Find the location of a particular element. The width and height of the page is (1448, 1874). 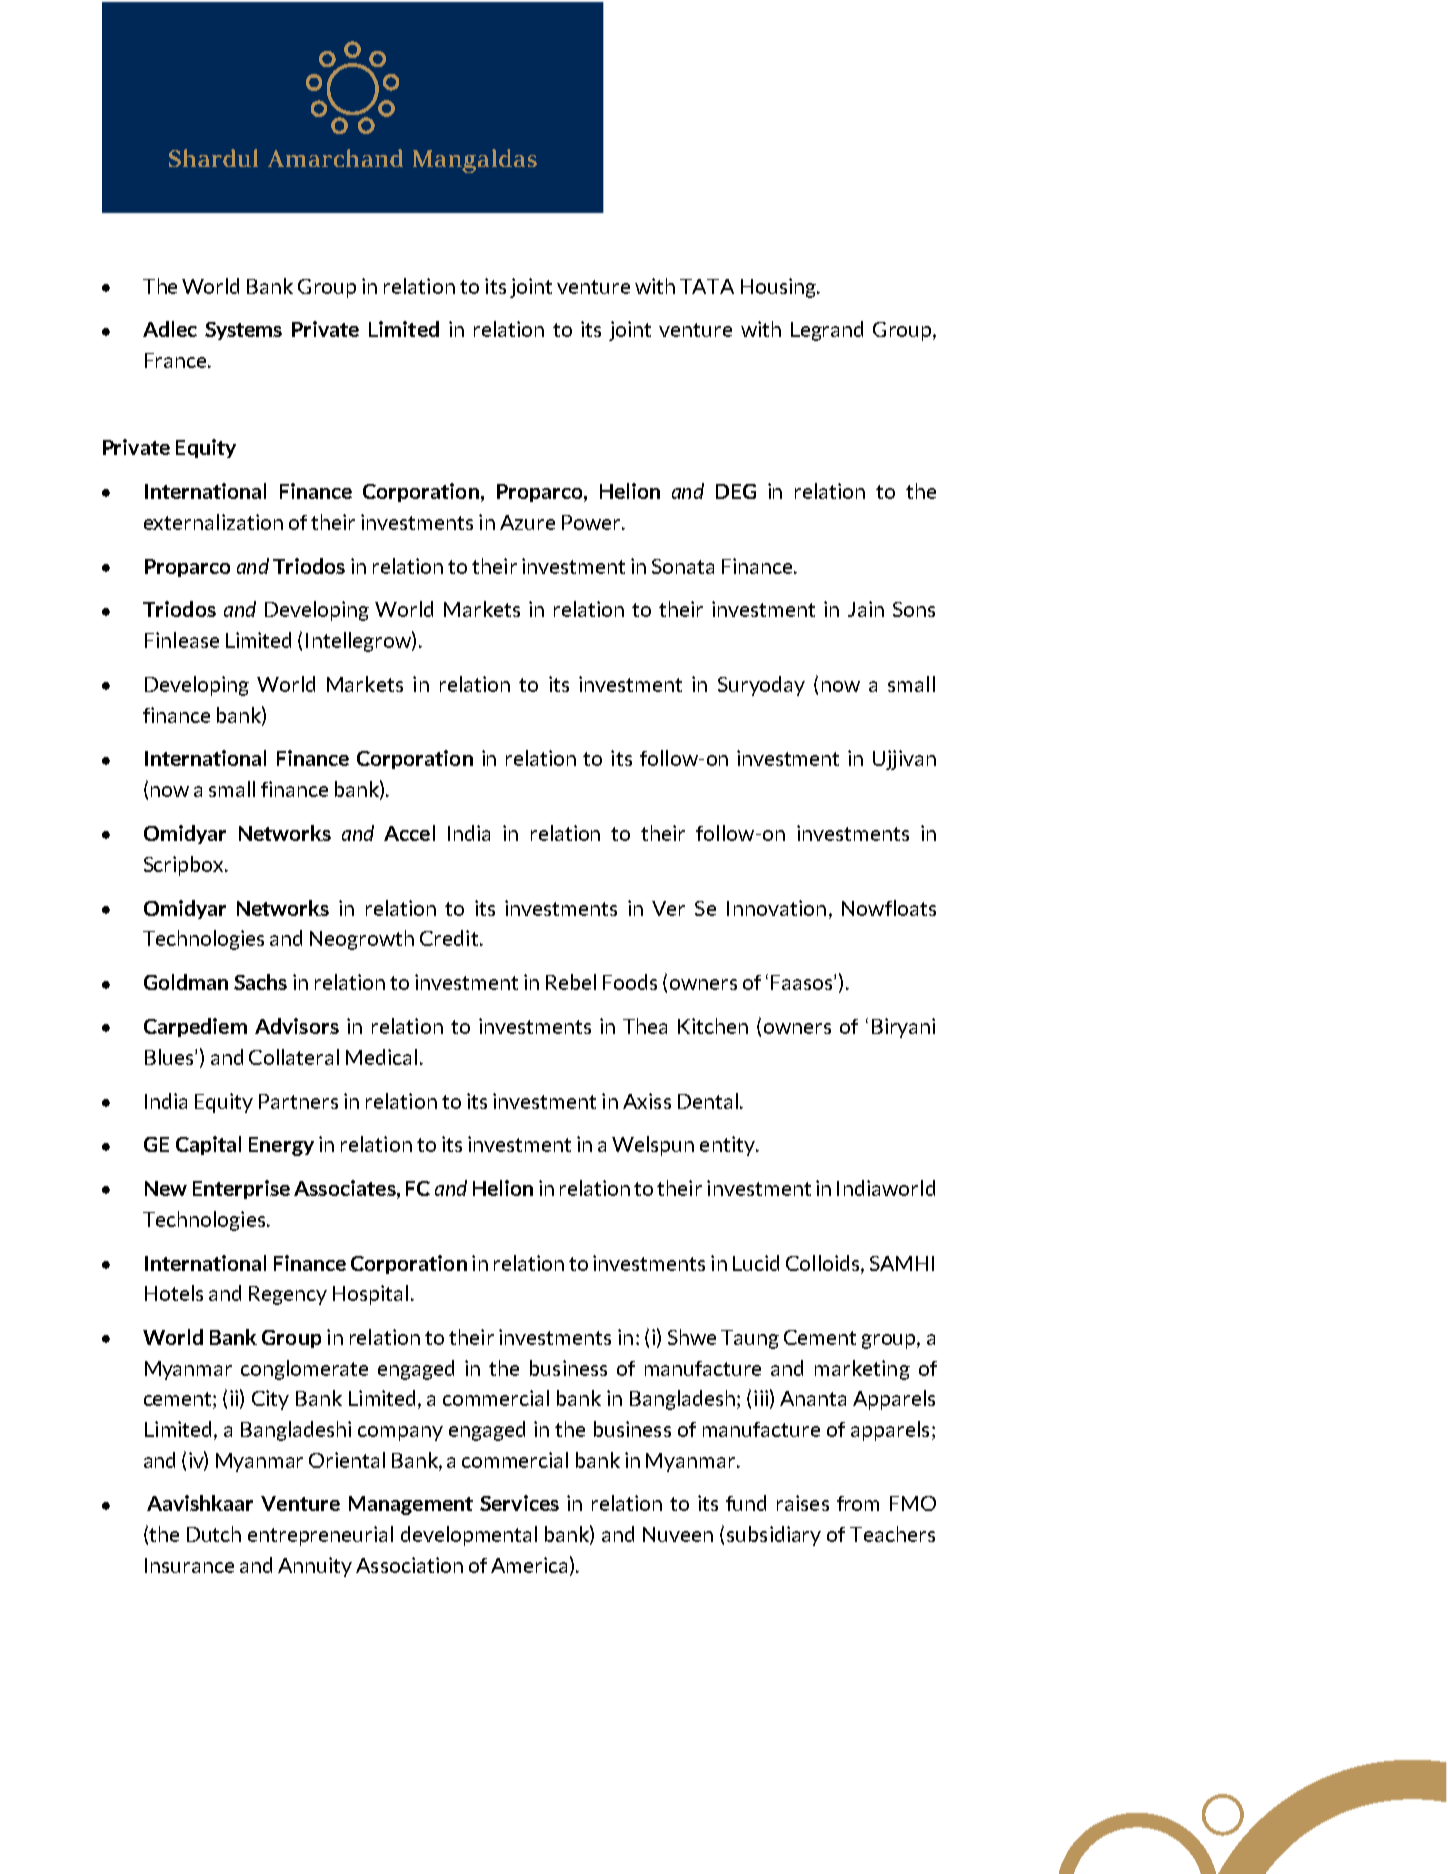

Housing is located at coordinates (779, 288).
